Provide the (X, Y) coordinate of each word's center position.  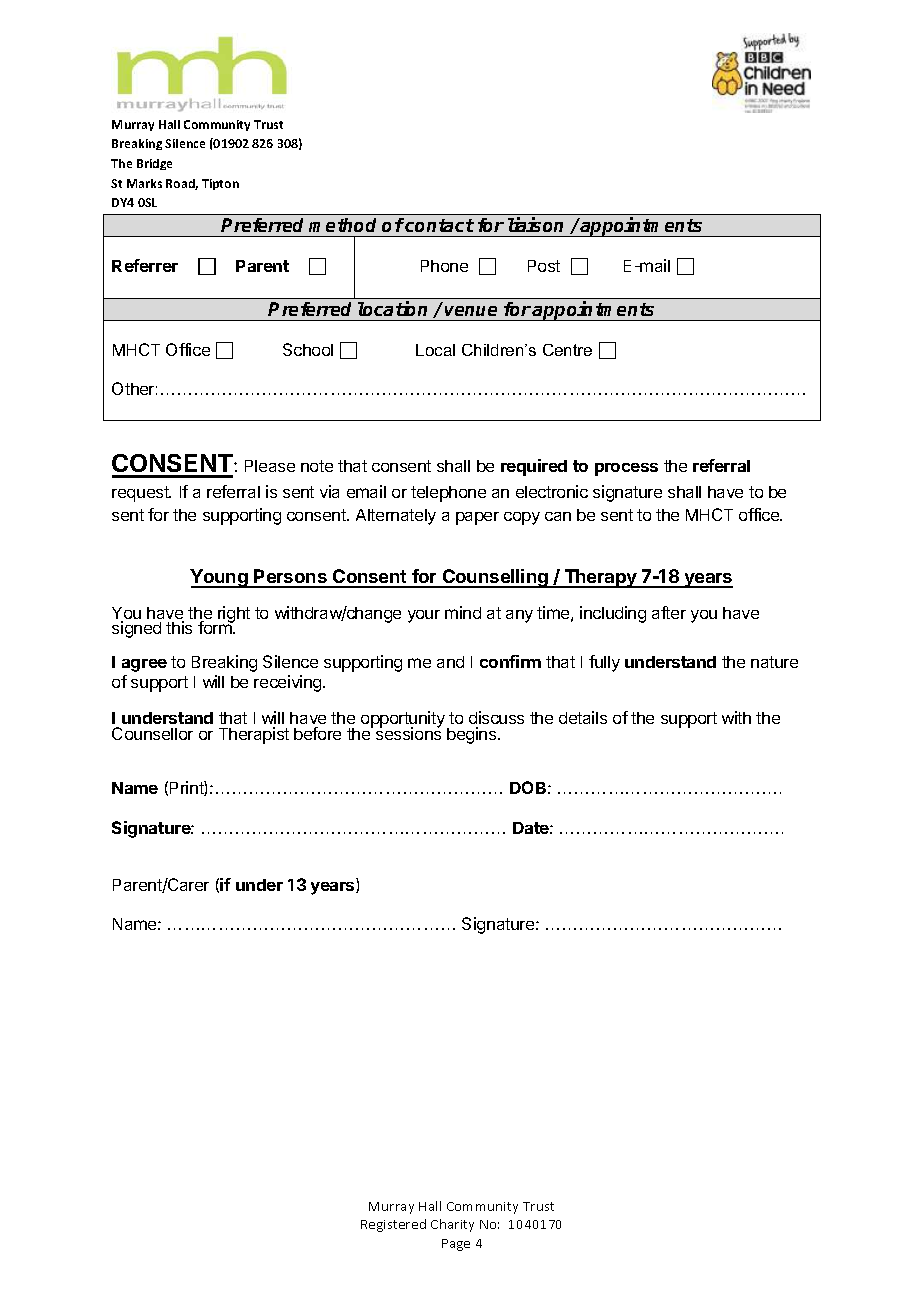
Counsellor (152, 733)
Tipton (220, 184)
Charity (452, 1225)
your (424, 616)
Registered (393, 1225)
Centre (567, 350)
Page (456, 1245)
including (613, 614)
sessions (408, 733)
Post (544, 266)
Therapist (254, 735)
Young (220, 578)
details (583, 717)
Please (270, 466)
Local (435, 350)
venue (471, 311)
